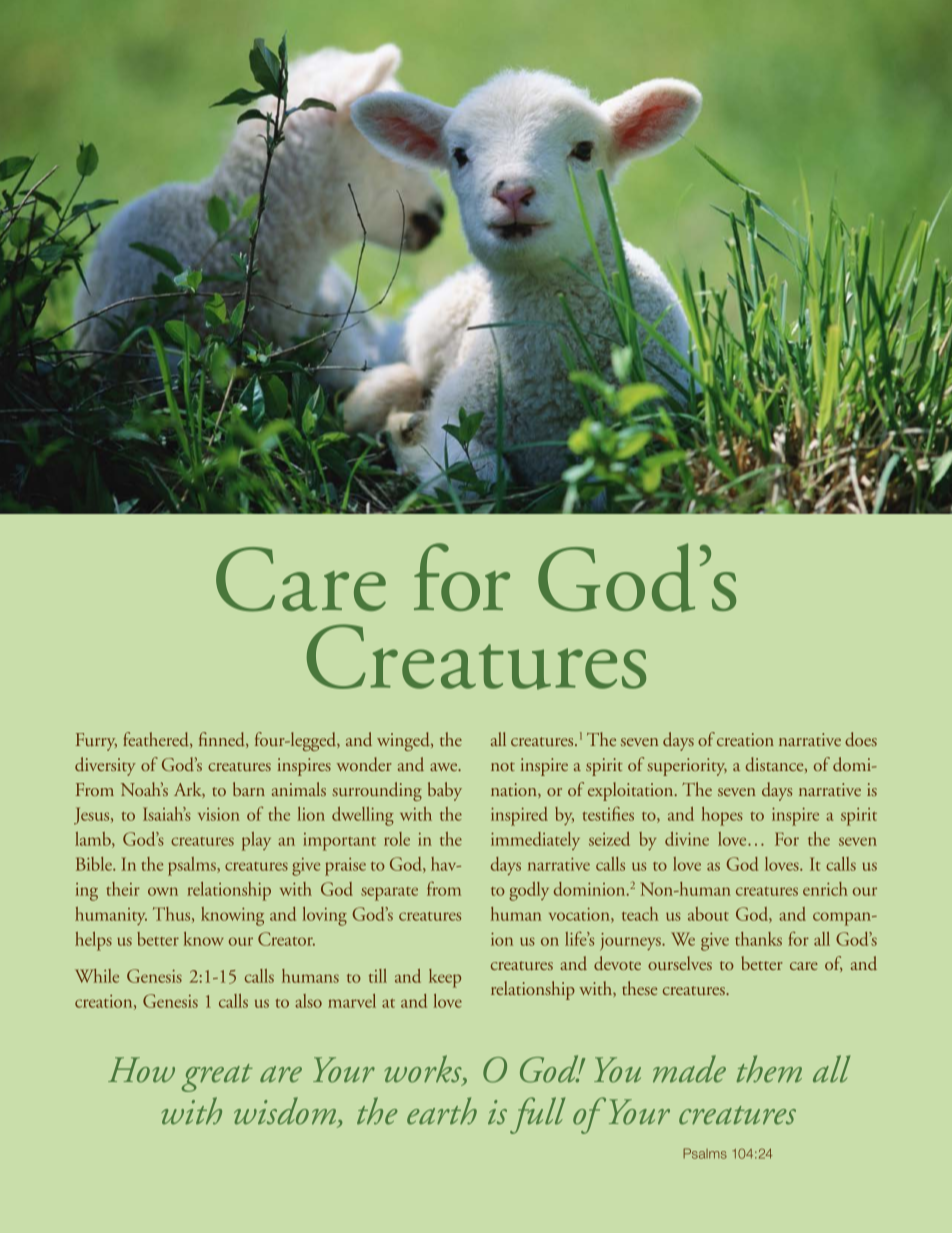 This screenshot has height=1233, width=952. Describe the element at coordinates (503, 766) in the screenshot. I see `not` at that location.
